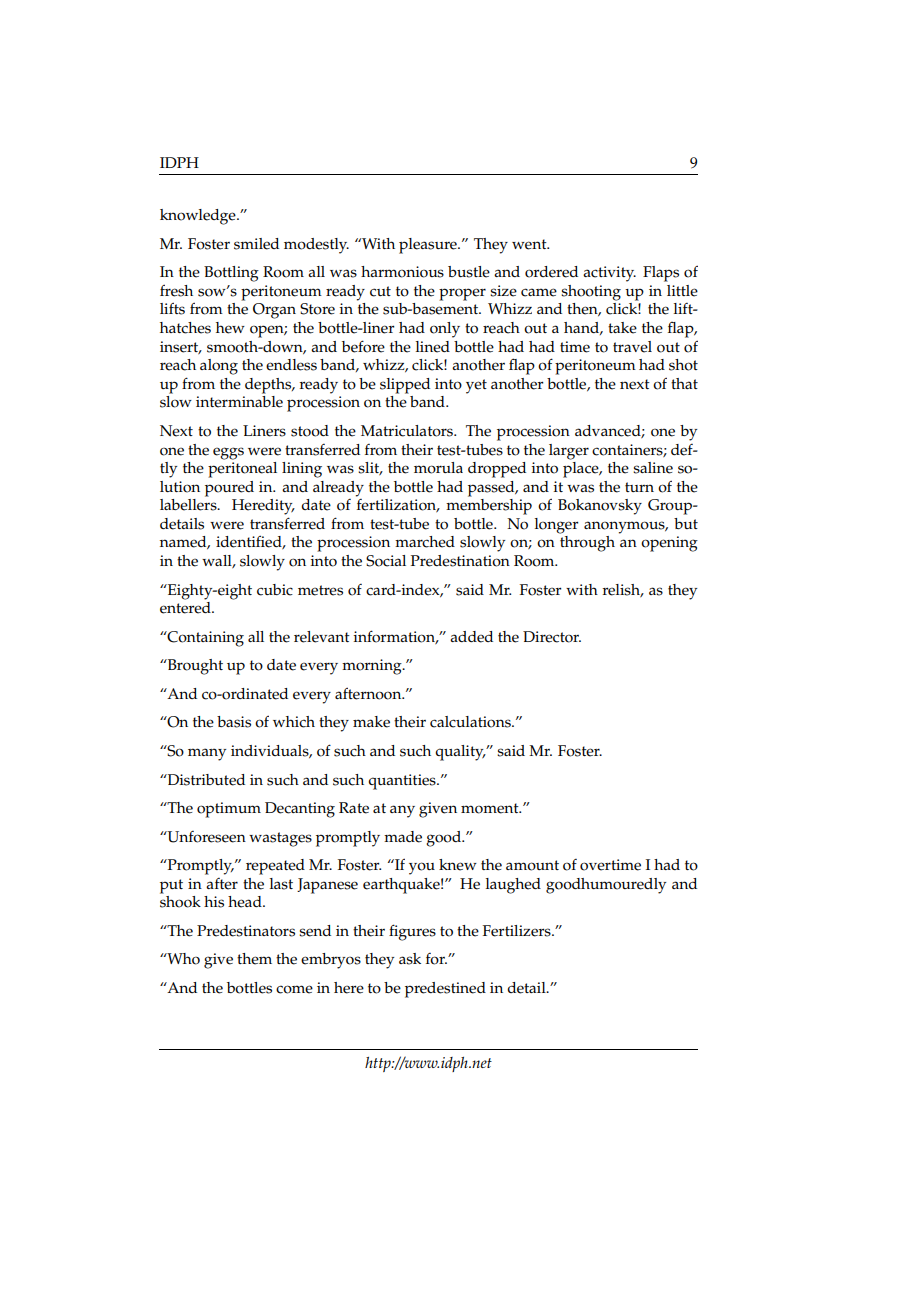 This screenshot has height=1308, width=924. I want to click on interminable, so click(239, 402).
